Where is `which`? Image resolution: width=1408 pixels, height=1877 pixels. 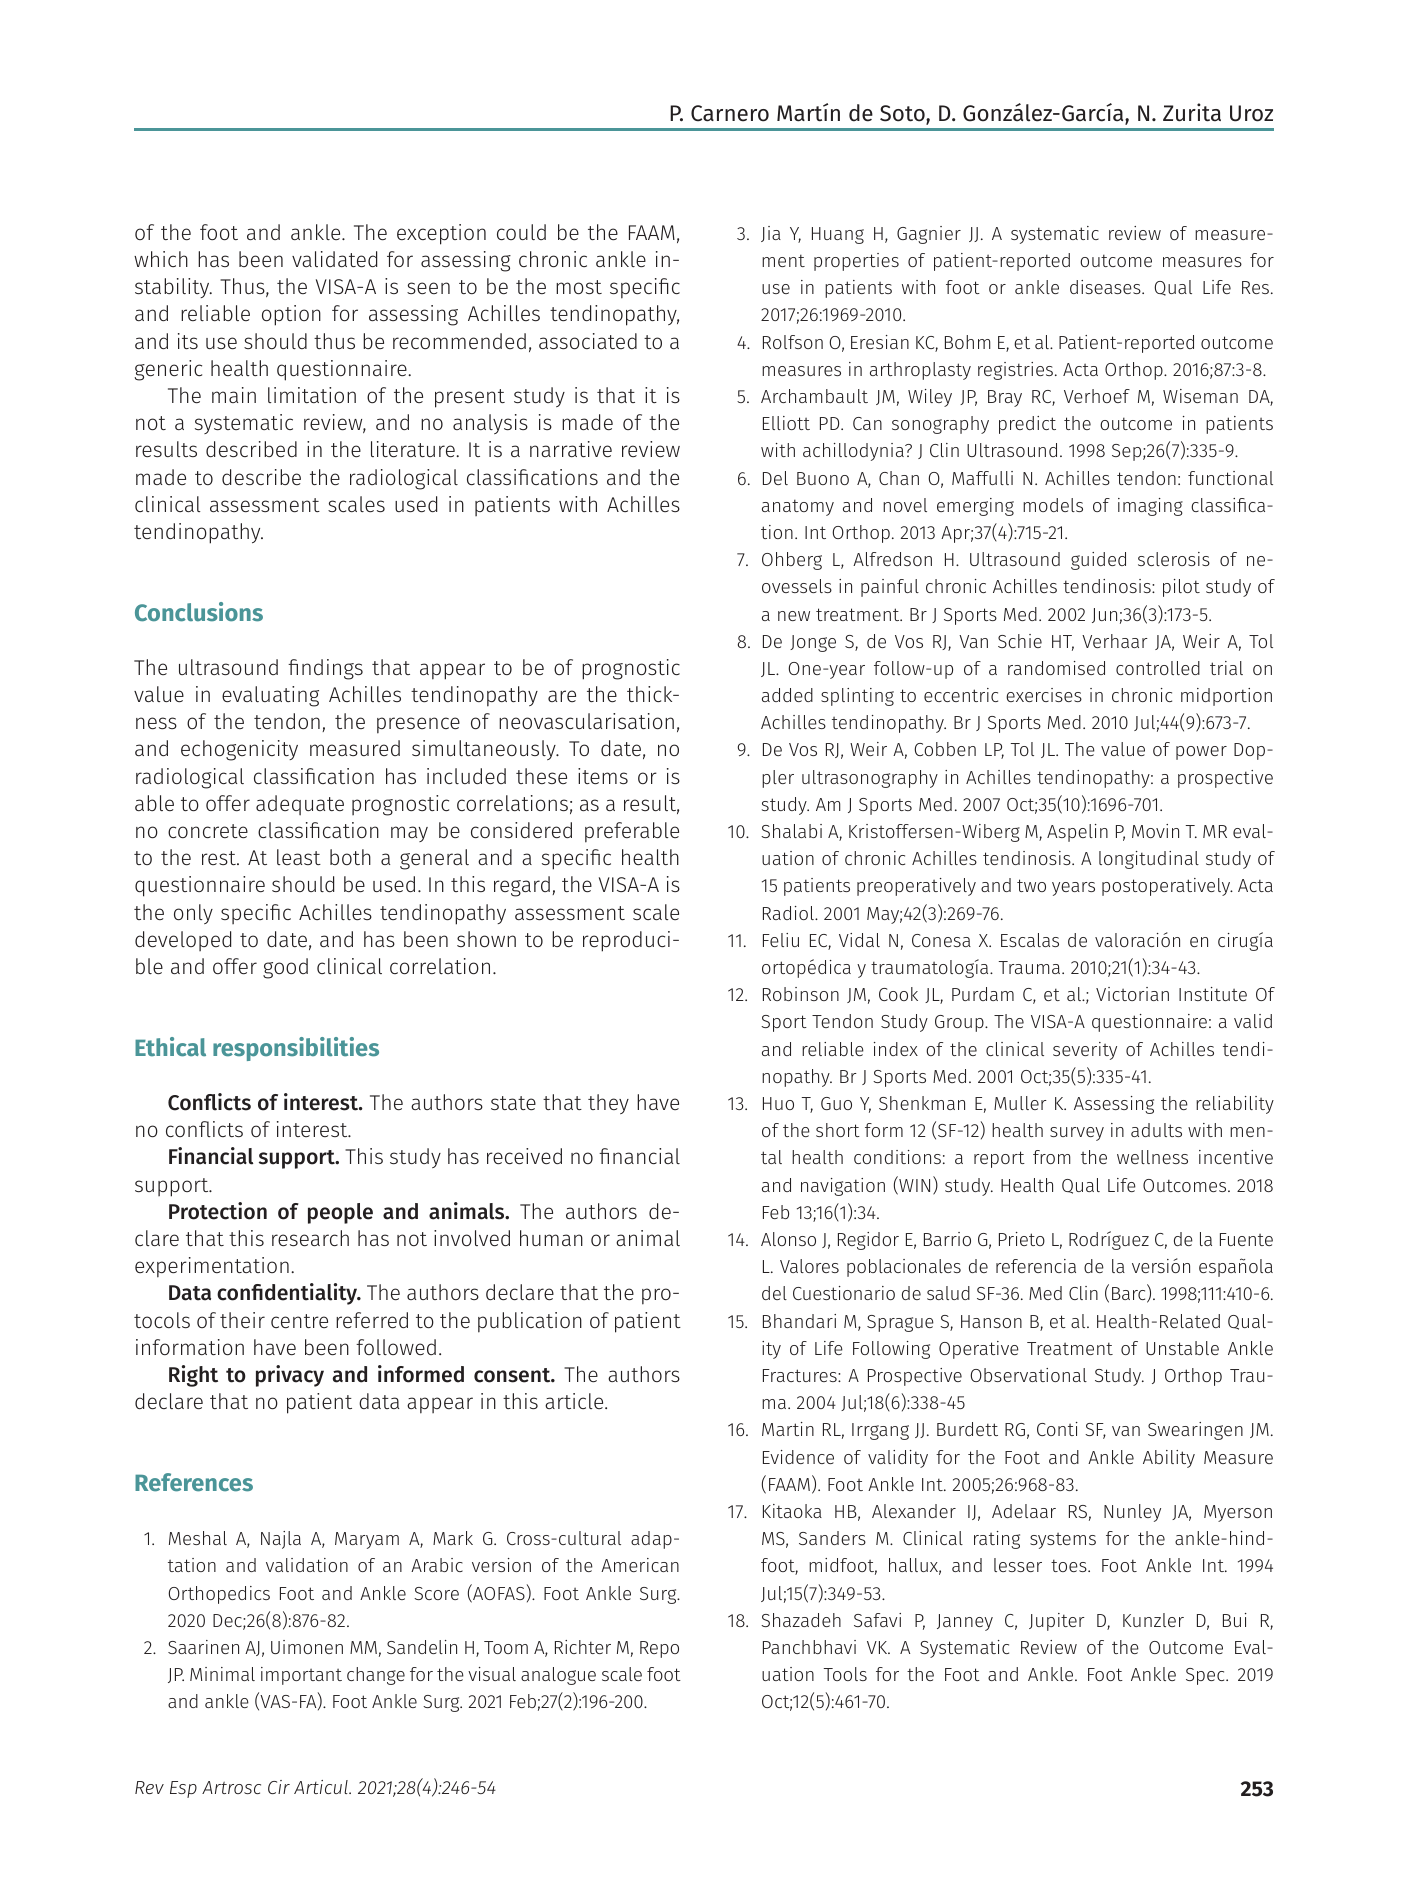
which is located at coordinates (161, 259).
